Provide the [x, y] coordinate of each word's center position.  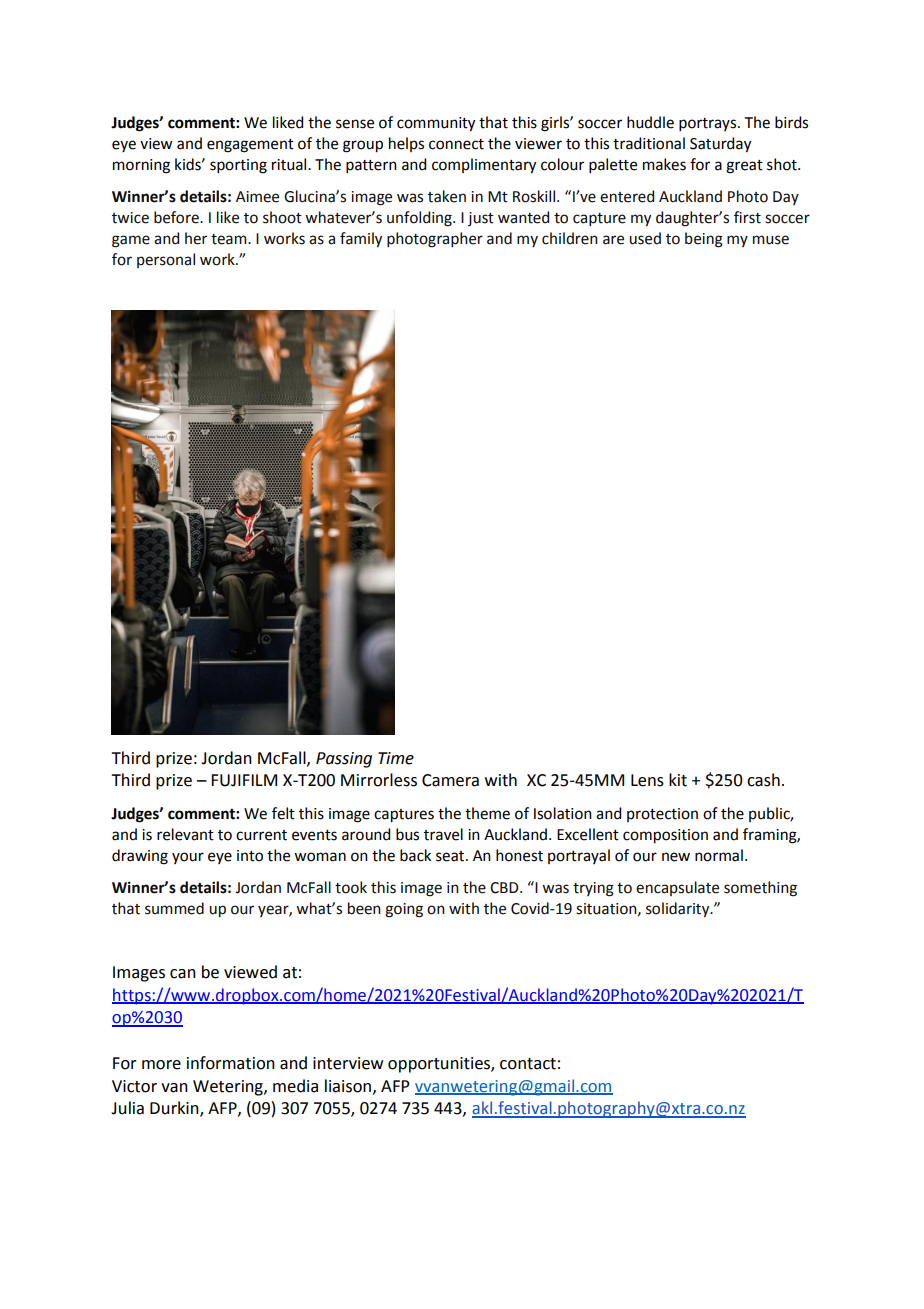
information [231, 1063]
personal [166, 260]
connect [456, 144]
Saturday [720, 145]
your [188, 858]
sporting [238, 166]
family [361, 239]
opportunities [440, 1065]
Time [396, 758]
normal [719, 855]
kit [678, 780]
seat [451, 856]
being [704, 240]
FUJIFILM [244, 780]
